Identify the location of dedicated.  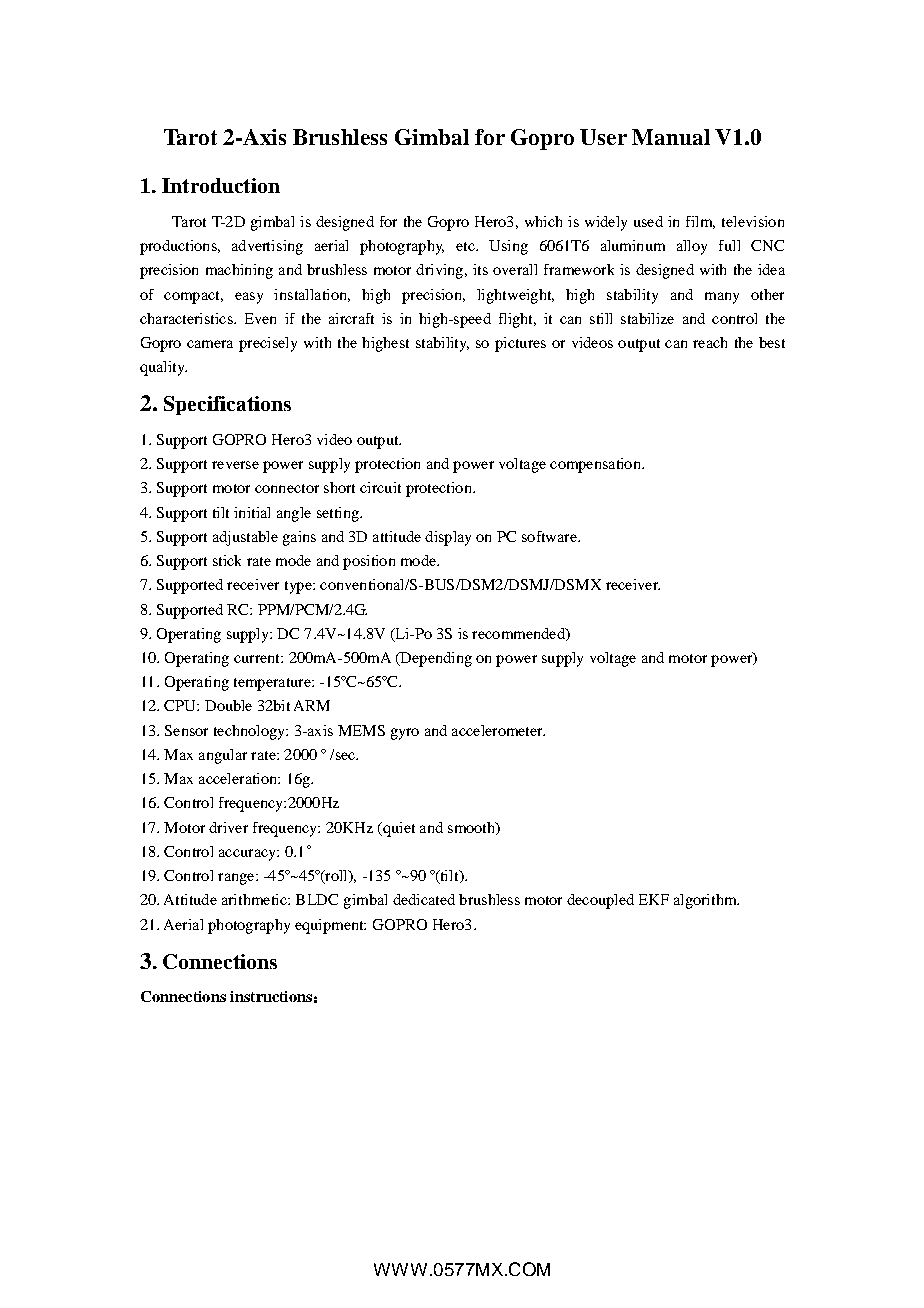
(424, 899).
